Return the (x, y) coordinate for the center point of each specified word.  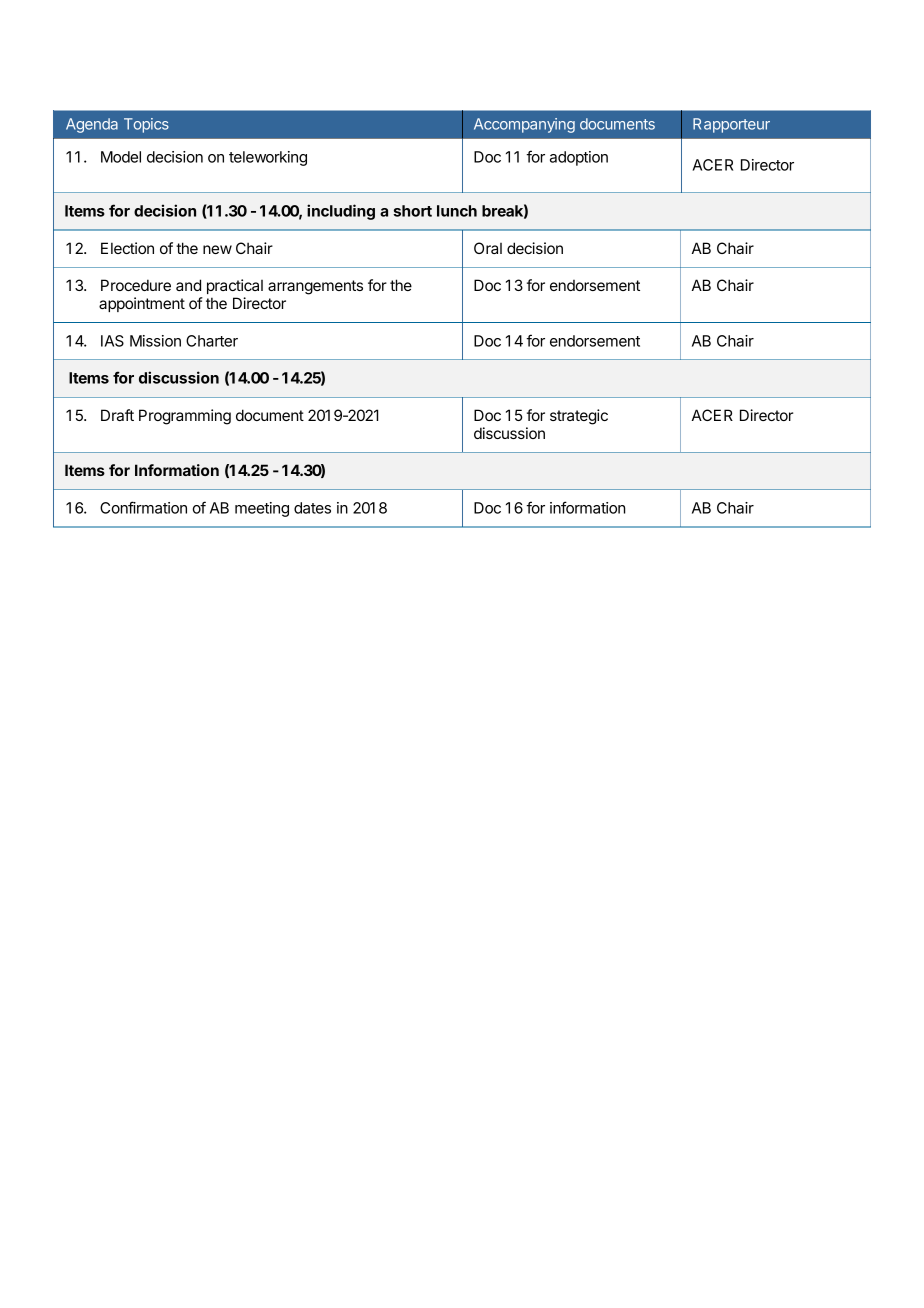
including (341, 212)
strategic (579, 417)
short (412, 211)
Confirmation (143, 507)
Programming (185, 417)
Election (127, 248)
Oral (488, 248)
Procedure (136, 285)
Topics (146, 125)
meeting (262, 509)
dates (312, 508)
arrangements (315, 287)
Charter (212, 341)
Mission (155, 341)
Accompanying (524, 125)
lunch (457, 211)
